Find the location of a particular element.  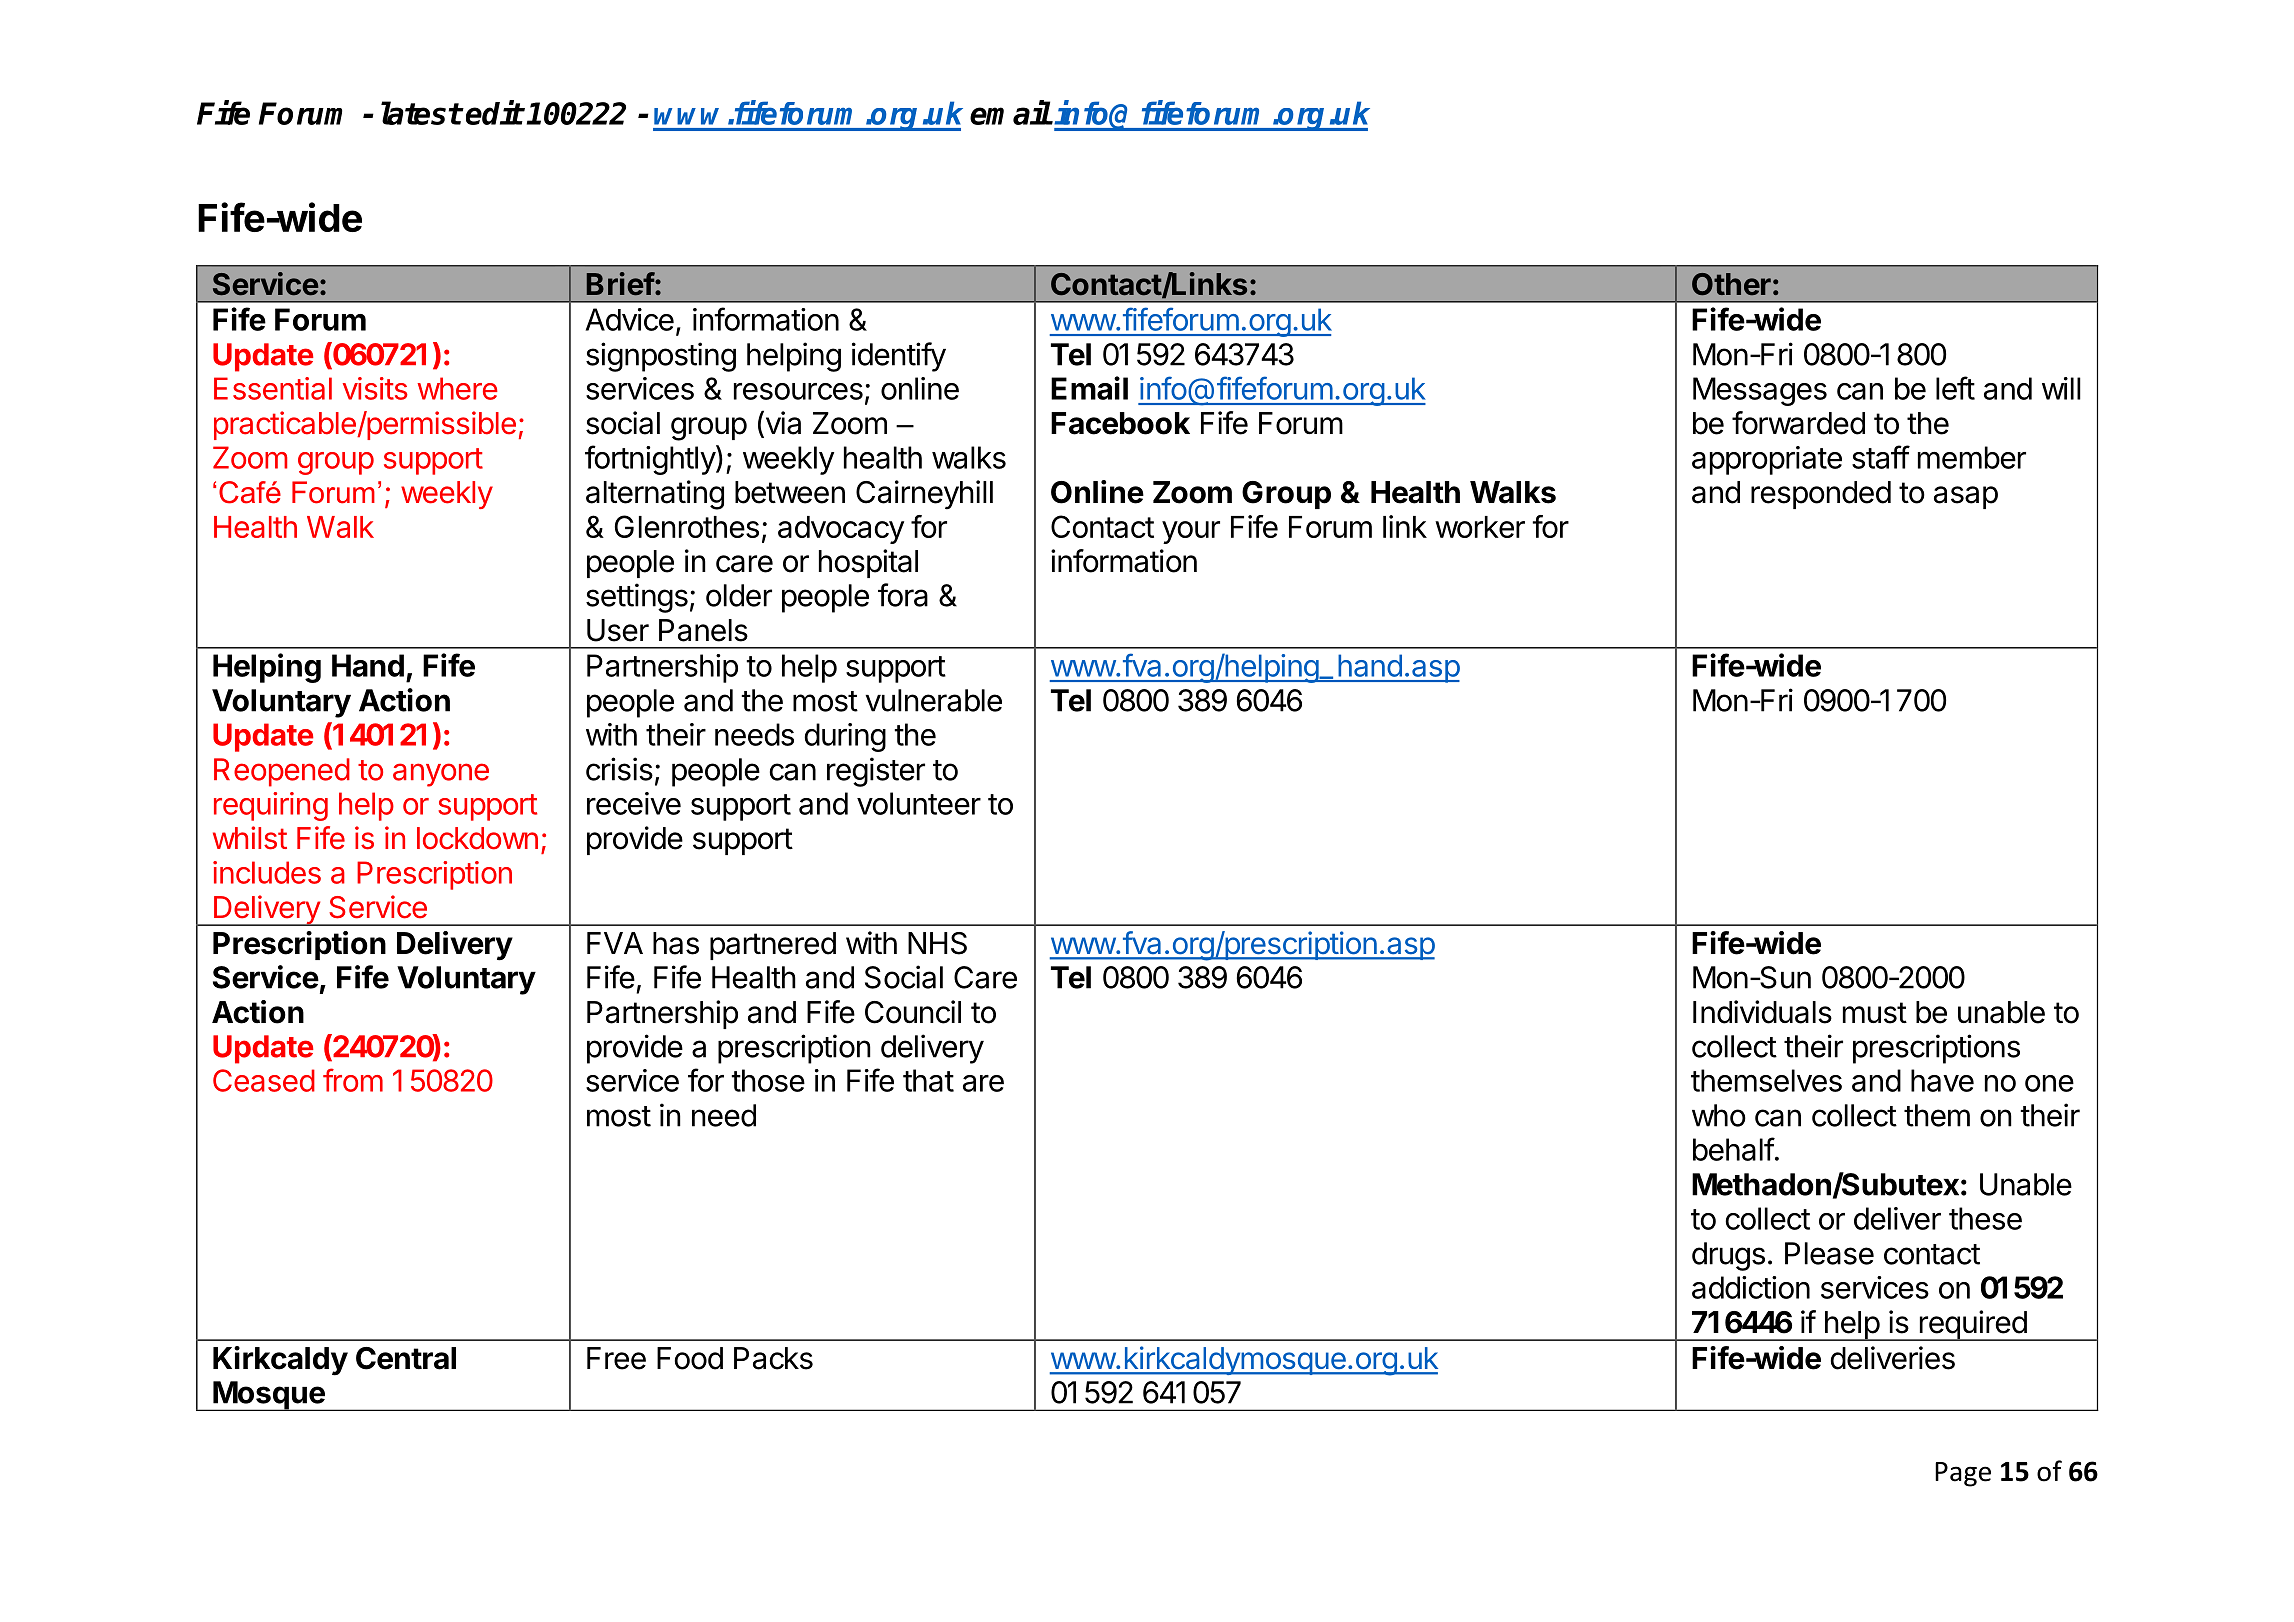

Page is located at coordinates (1963, 1474).
